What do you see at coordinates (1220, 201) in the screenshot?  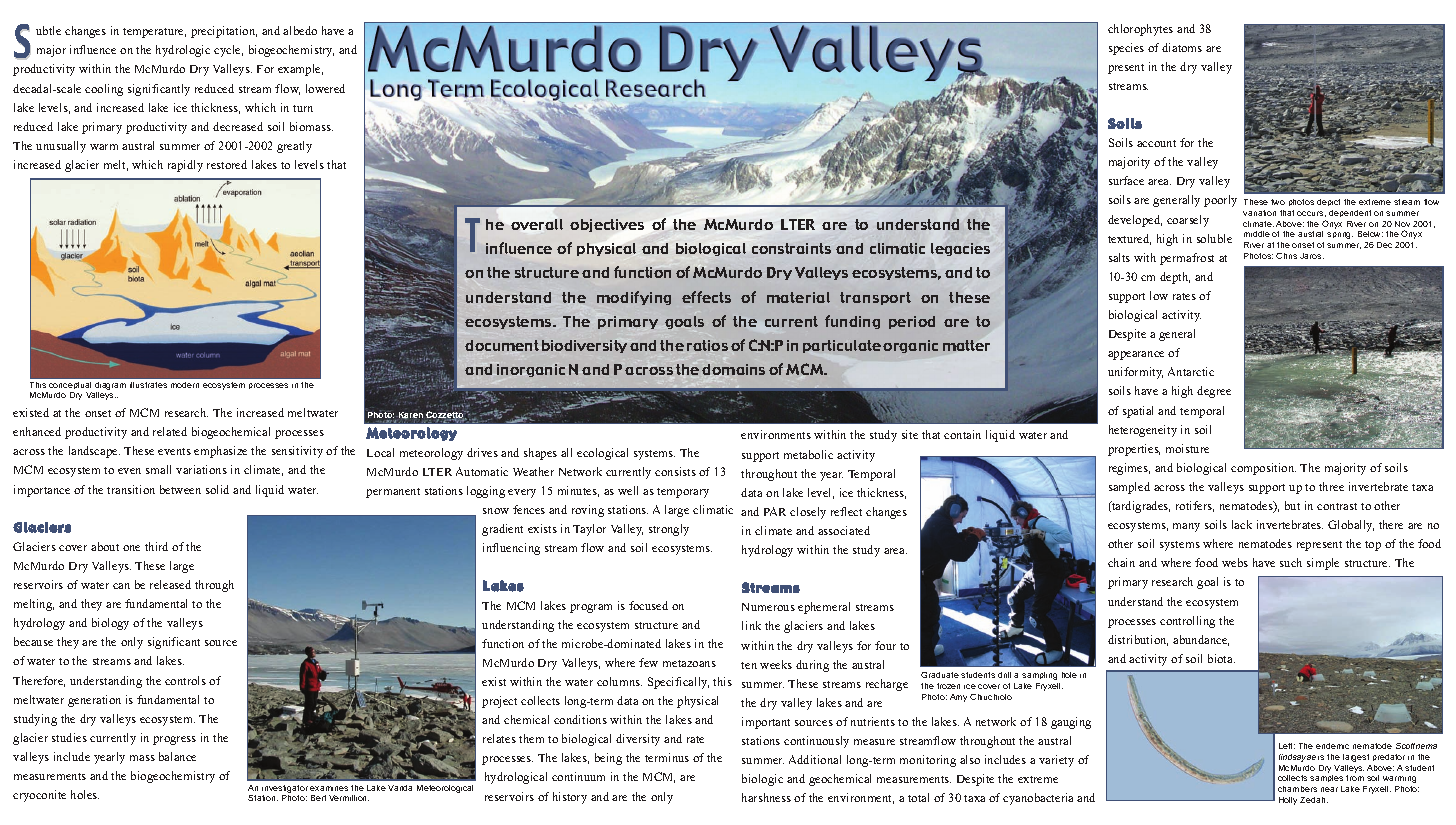 I see `poorly` at bounding box center [1220, 201].
